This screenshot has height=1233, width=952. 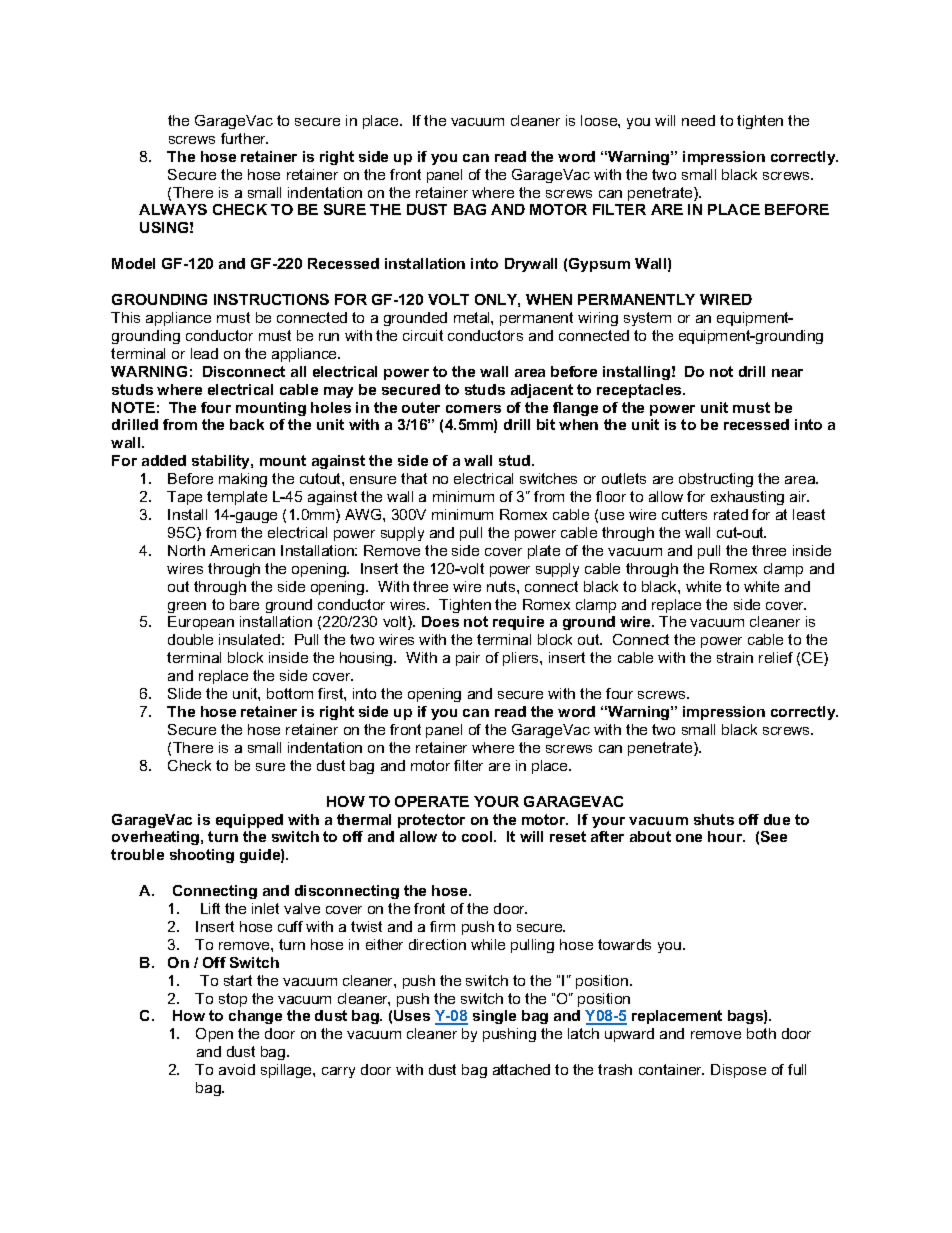 I want to click on Slide, so click(x=184, y=693).
